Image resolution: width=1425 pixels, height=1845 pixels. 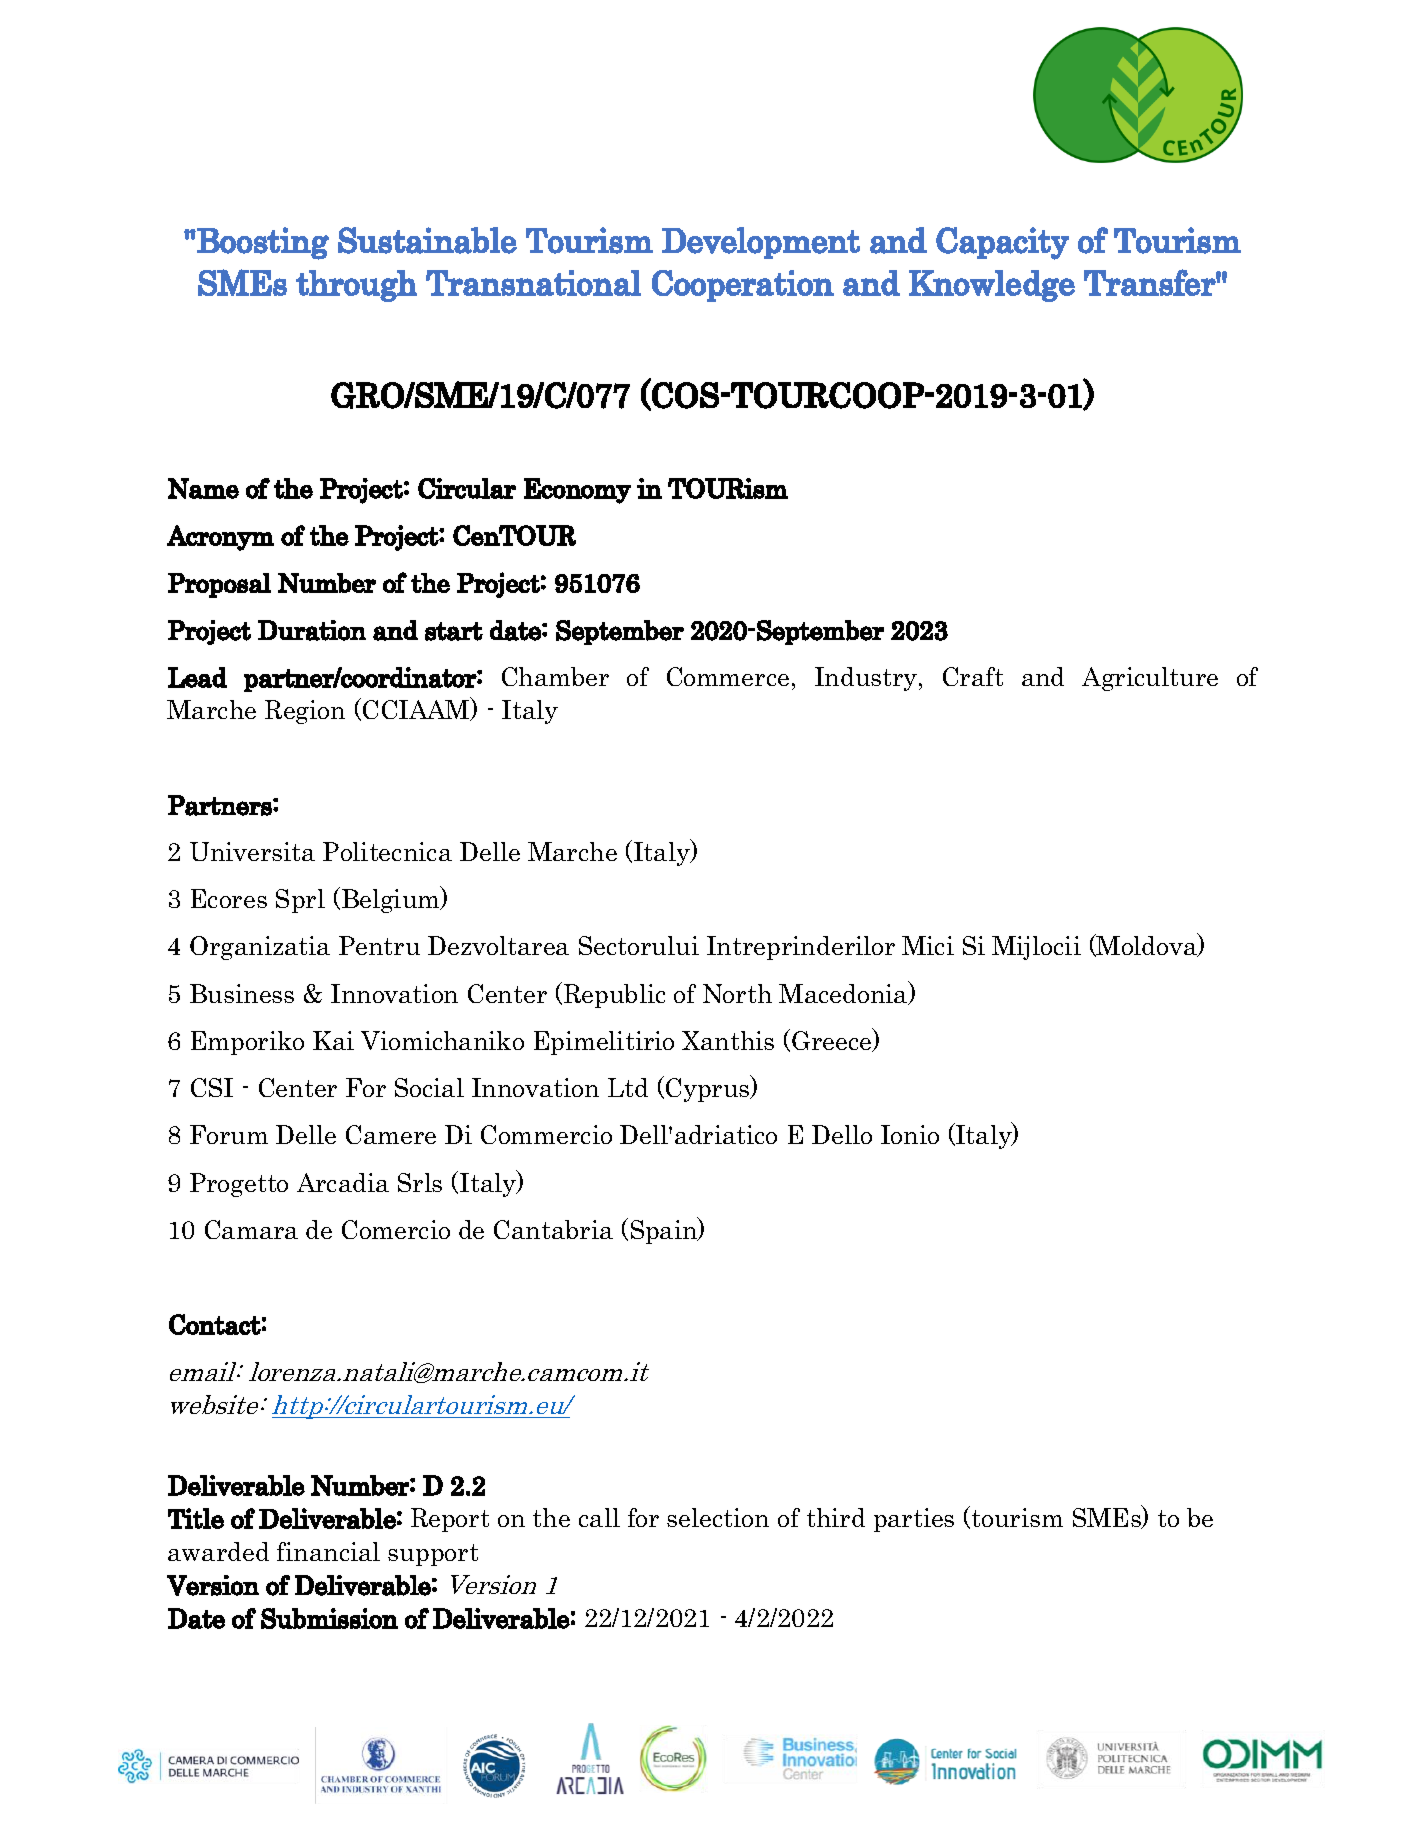 What do you see at coordinates (728, 676) in the image?
I see `Commerce` at bounding box center [728, 676].
